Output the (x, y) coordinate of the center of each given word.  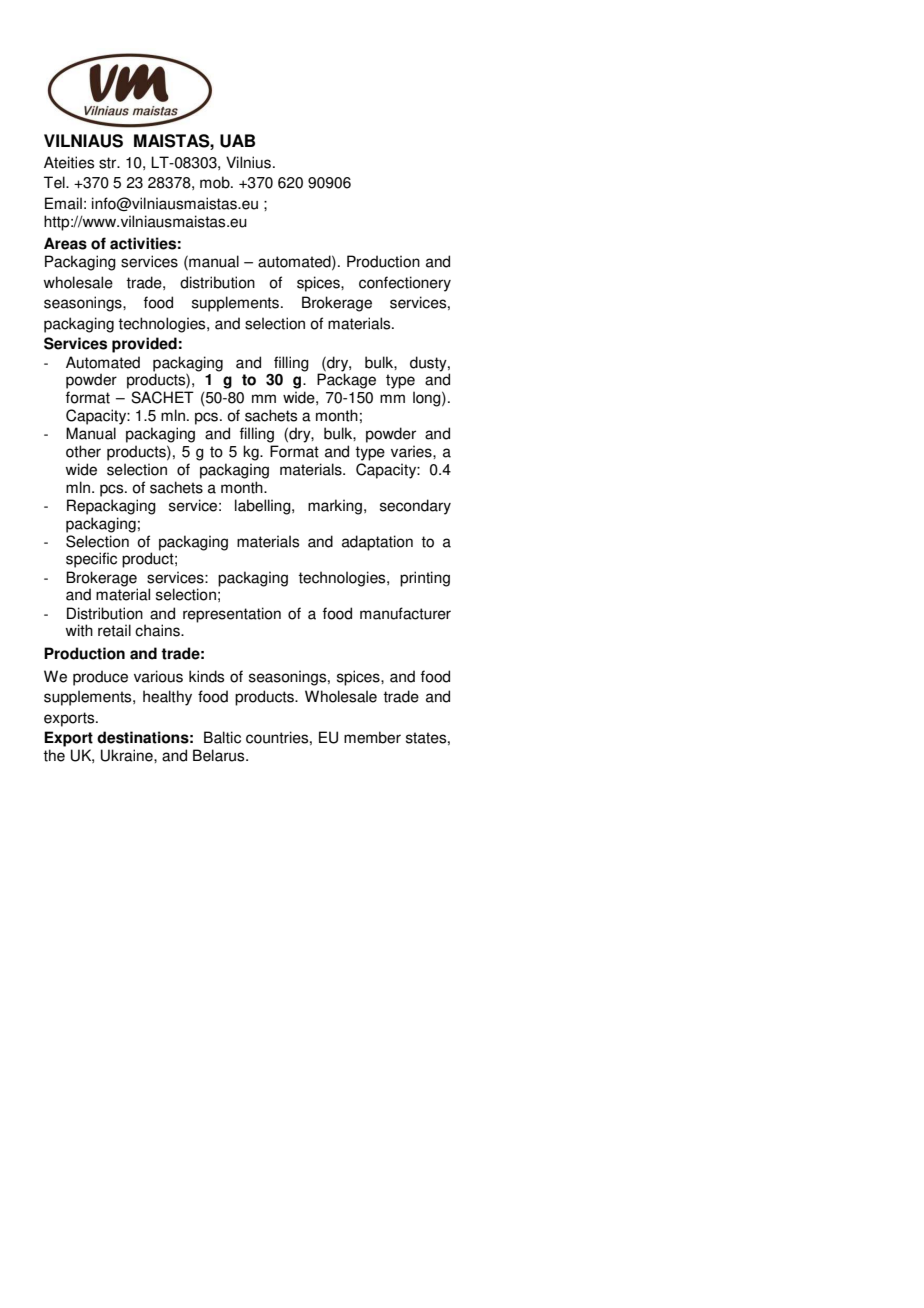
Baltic (222, 737)
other (83, 451)
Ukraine (128, 755)
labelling (264, 507)
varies (412, 451)
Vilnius (248, 162)
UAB (237, 141)
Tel (55, 182)
